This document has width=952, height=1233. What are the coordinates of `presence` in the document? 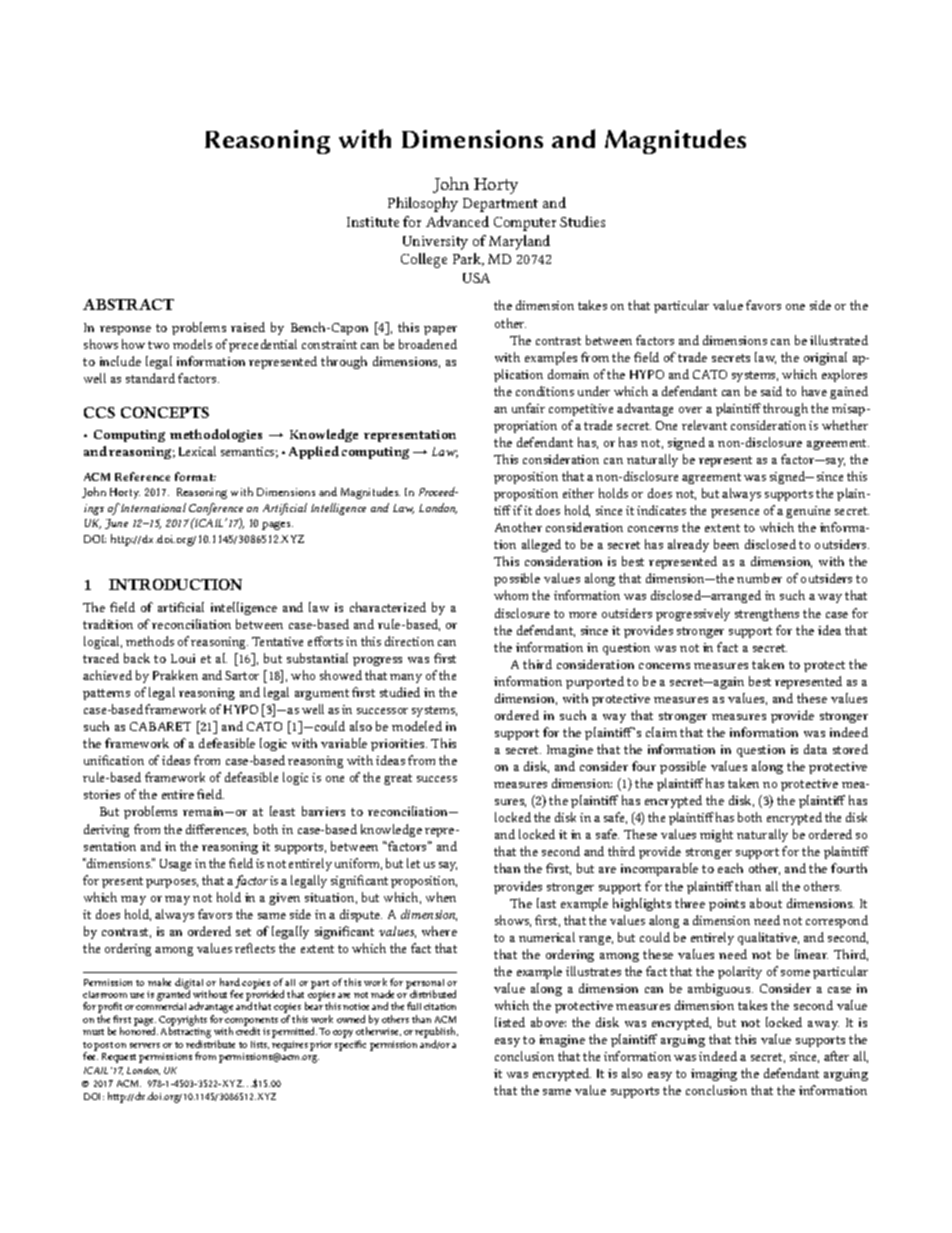 It's located at (735, 513).
